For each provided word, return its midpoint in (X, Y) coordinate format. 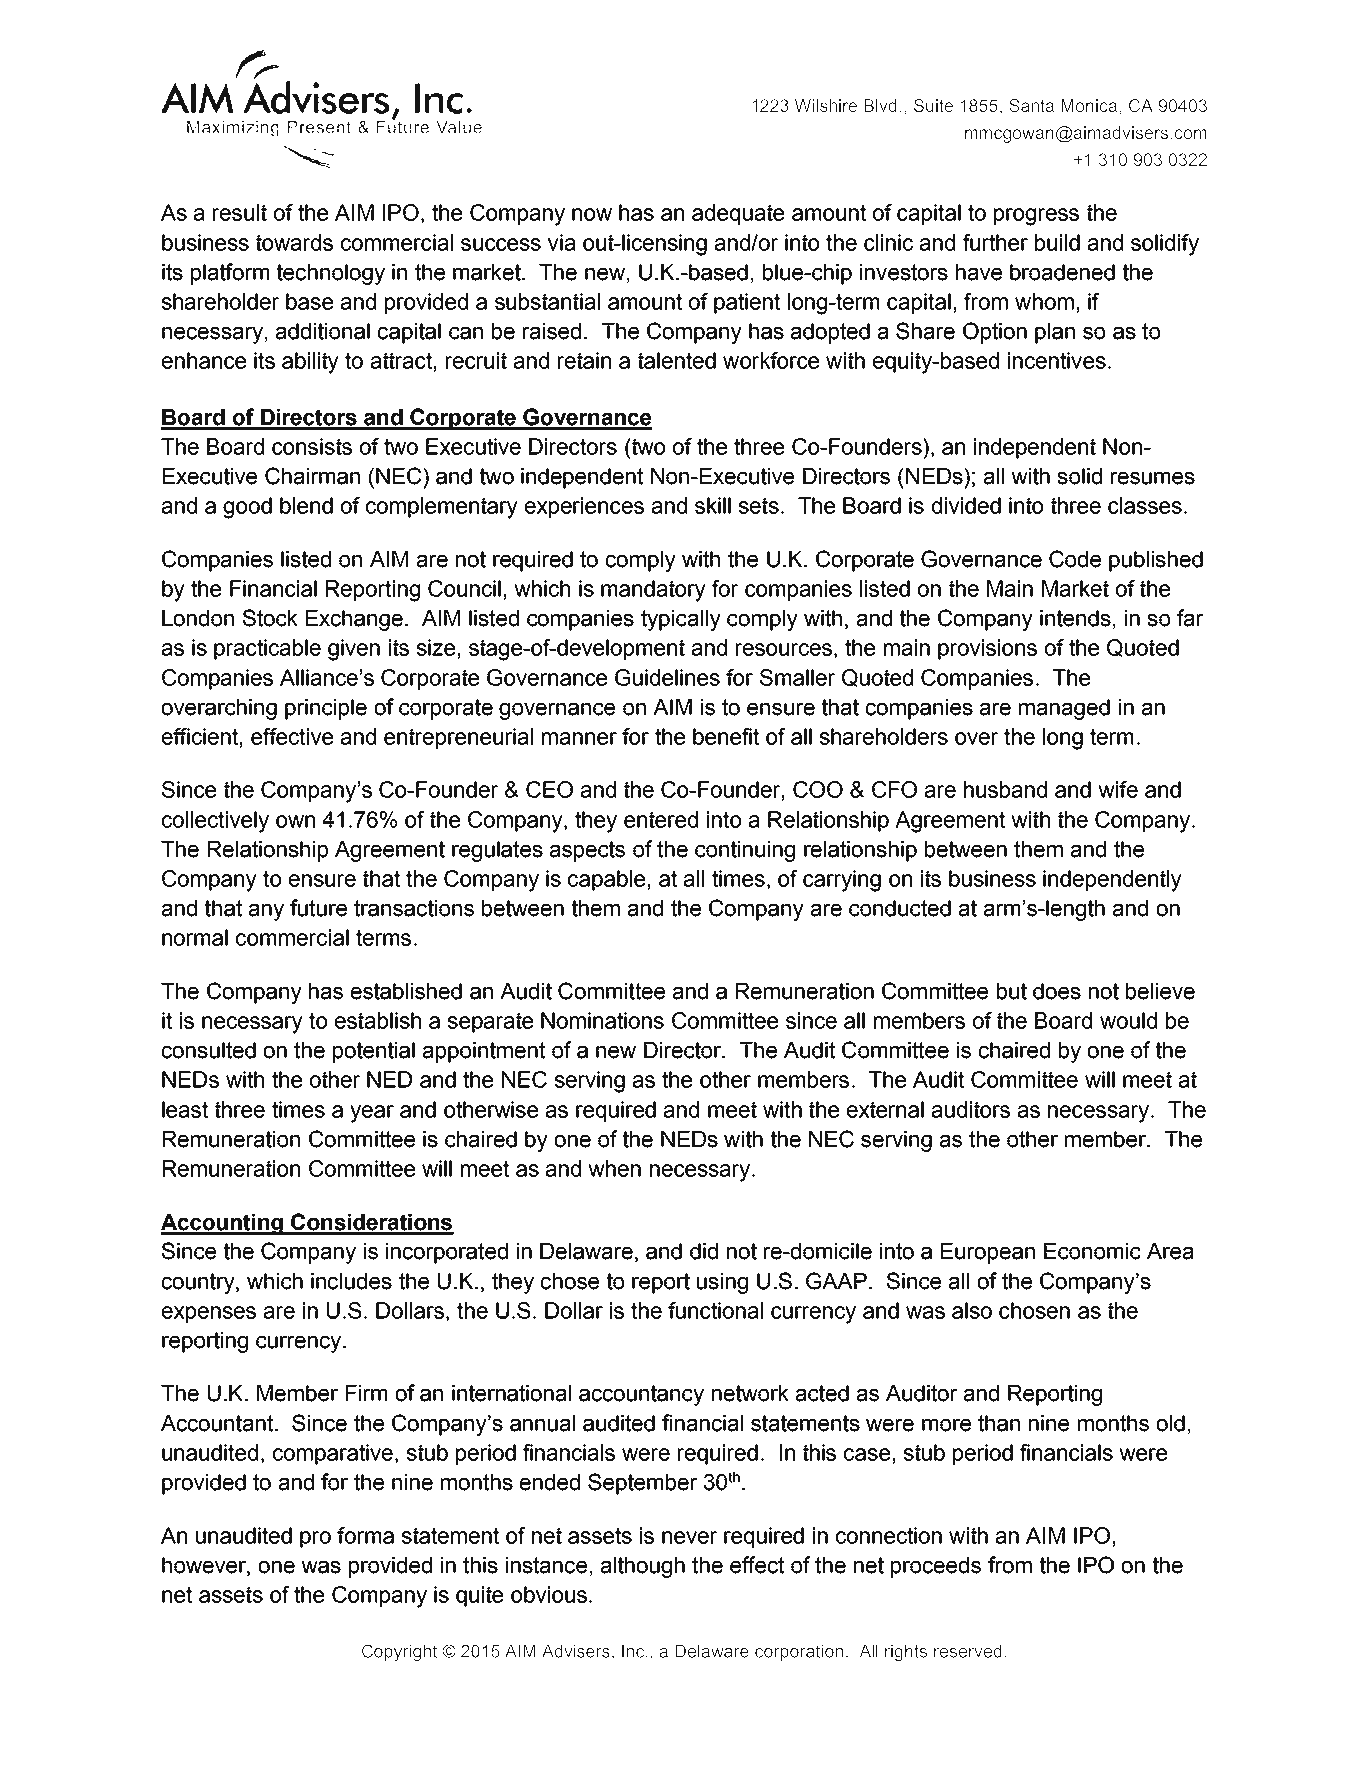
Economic (1092, 1251)
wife (1118, 789)
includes (351, 1281)
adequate (738, 214)
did (704, 1251)
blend (306, 505)
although (643, 1567)
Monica (1090, 106)
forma (365, 1535)
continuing (745, 851)
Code (1075, 559)
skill (713, 505)
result (240, 212)
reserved (968, 1651)
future (318, 908)
